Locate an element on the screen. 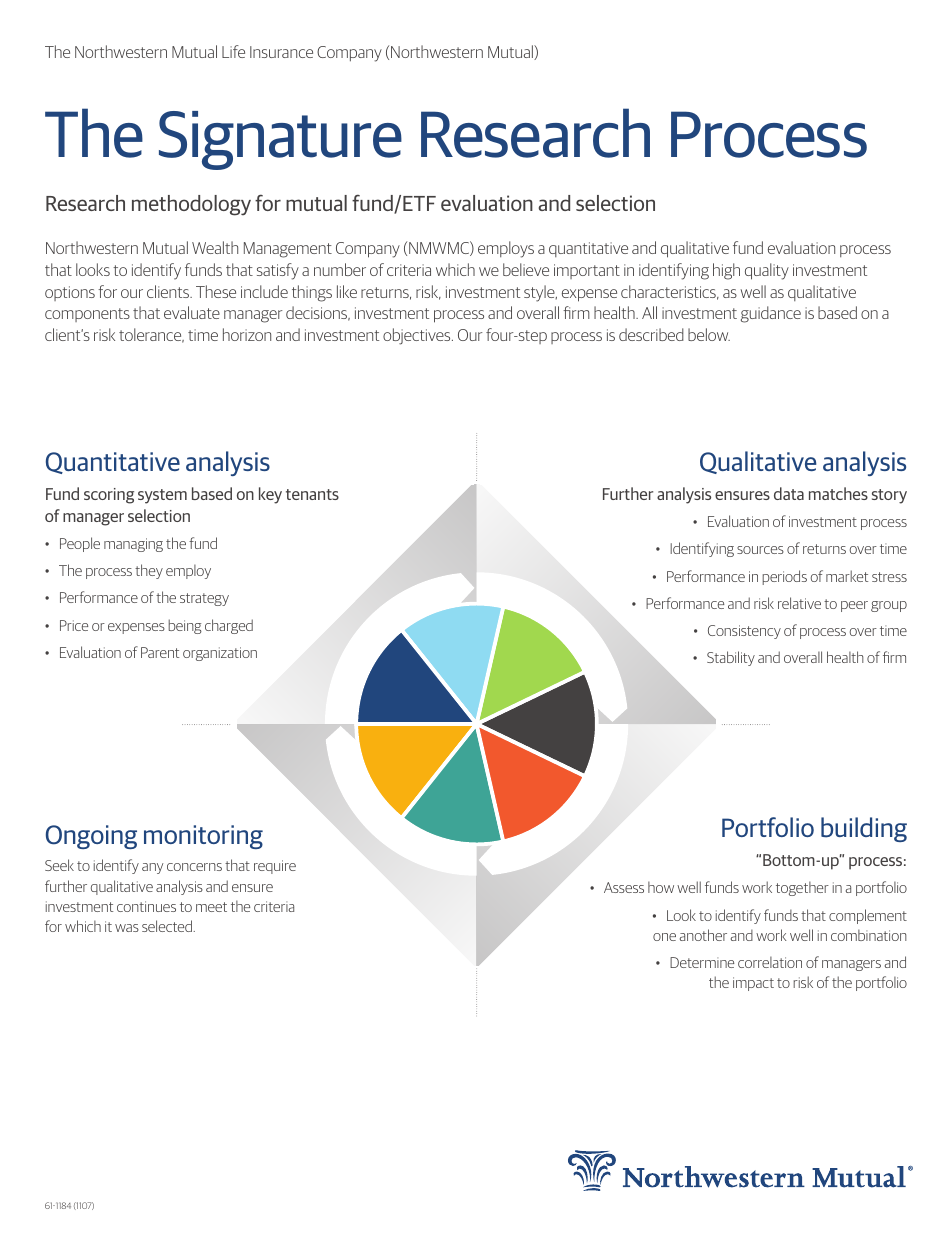 The width and height of the screenshot is (952, 1233). tenants is located at coordinates (312, 494).
